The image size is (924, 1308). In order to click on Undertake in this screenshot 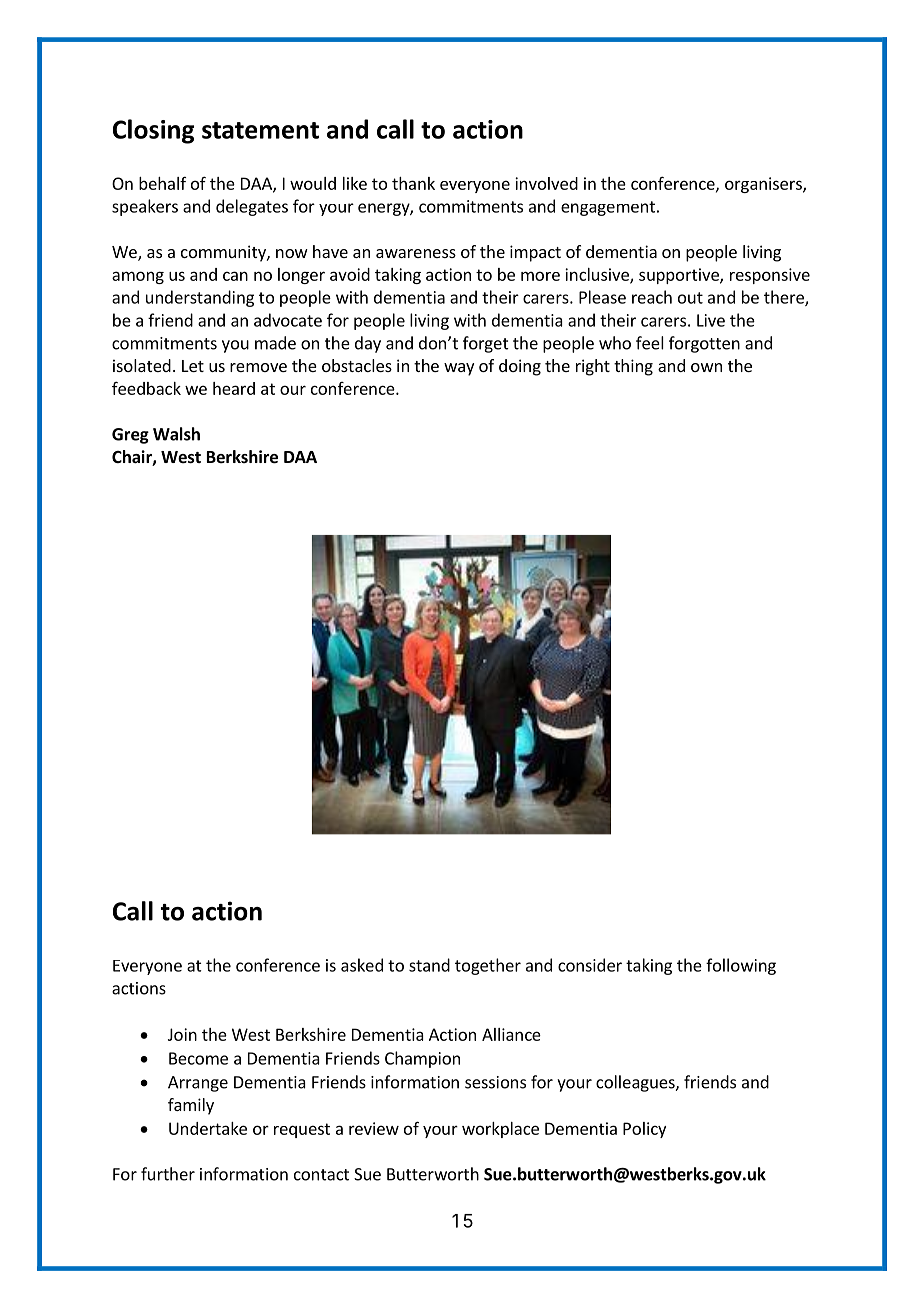, I will do `click(208, 1128)`.
